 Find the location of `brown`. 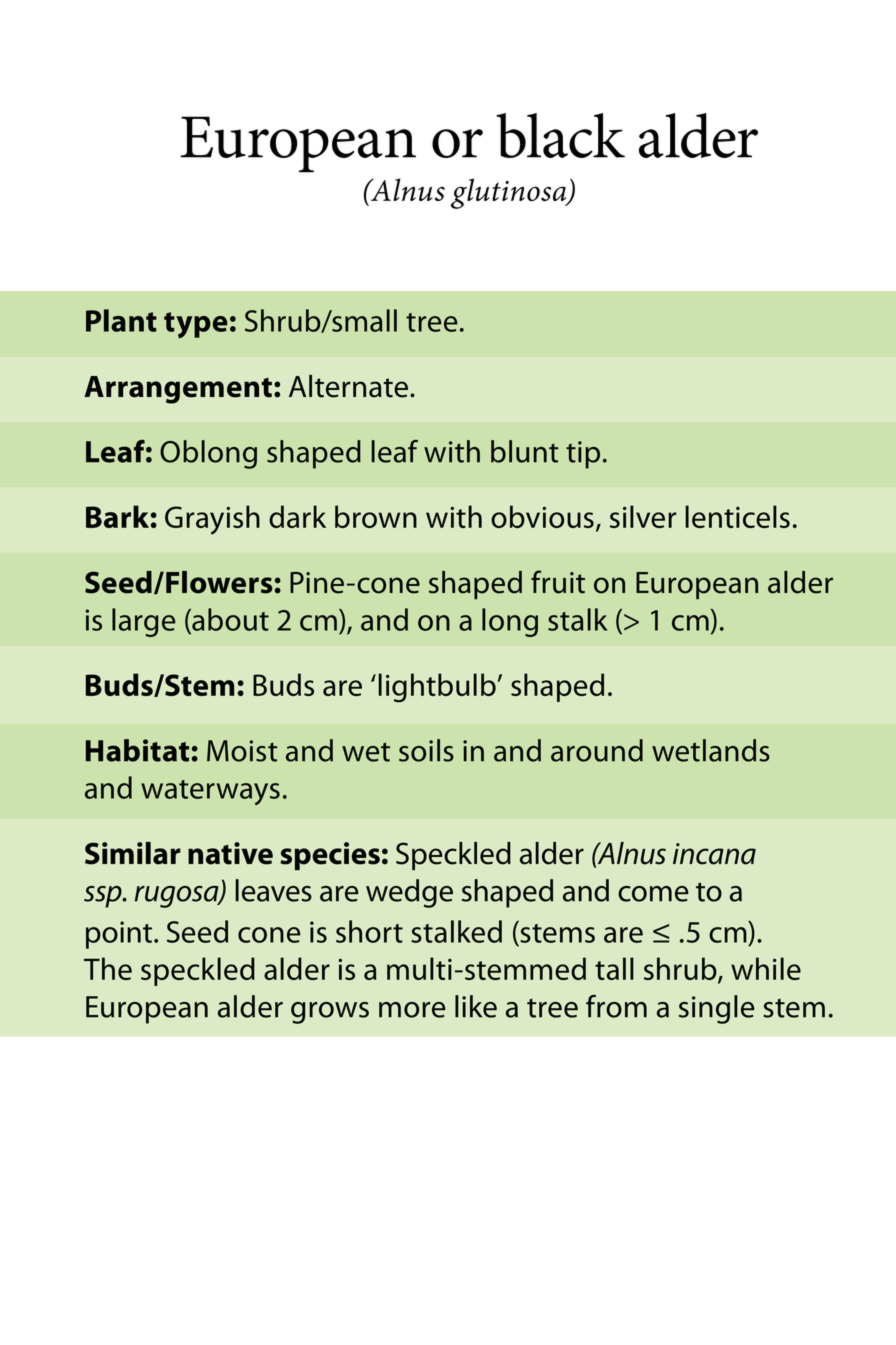

brown is located at coordinates (376, 516).
